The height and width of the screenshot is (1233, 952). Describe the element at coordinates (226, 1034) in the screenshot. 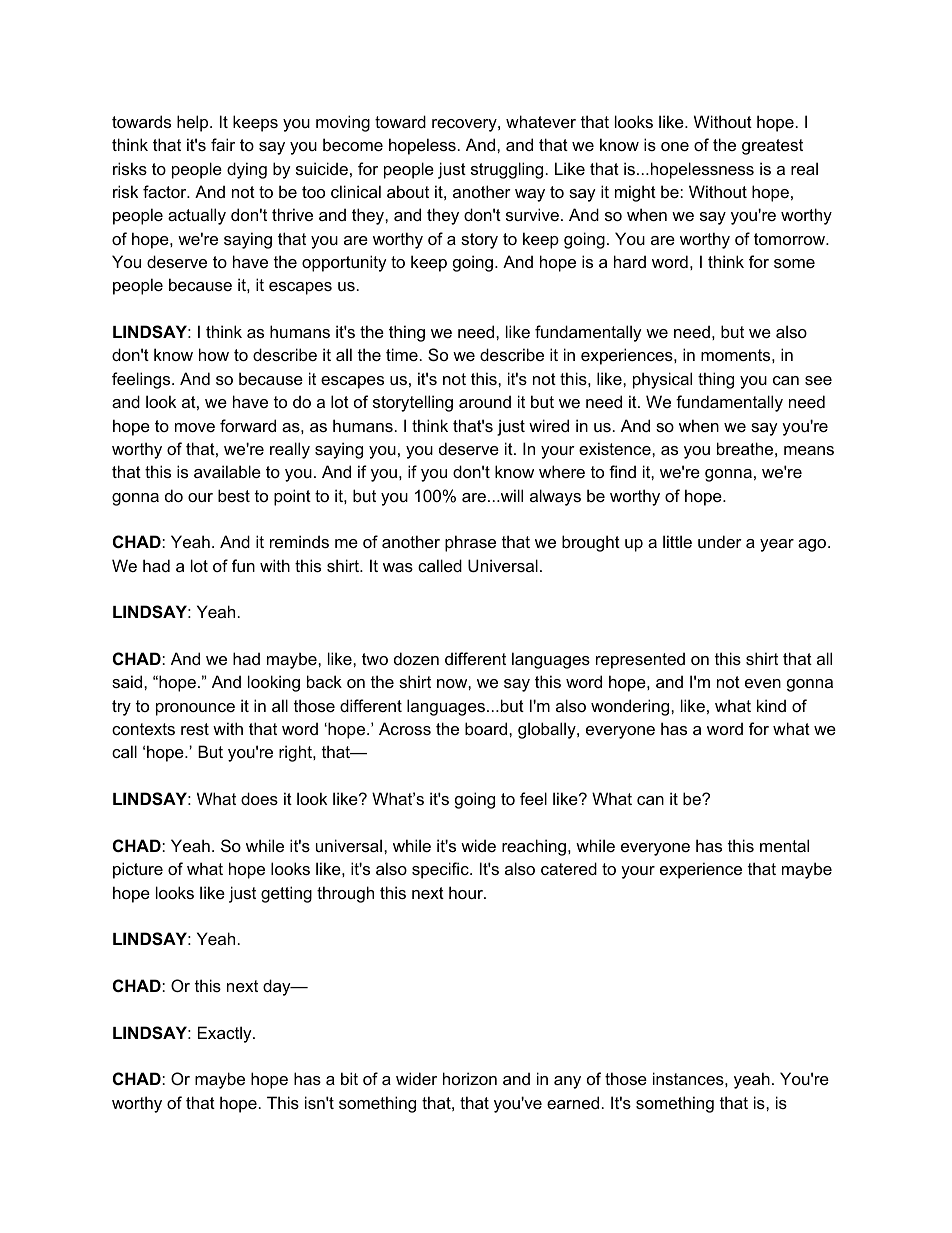

I see `Exactly` at that location.
